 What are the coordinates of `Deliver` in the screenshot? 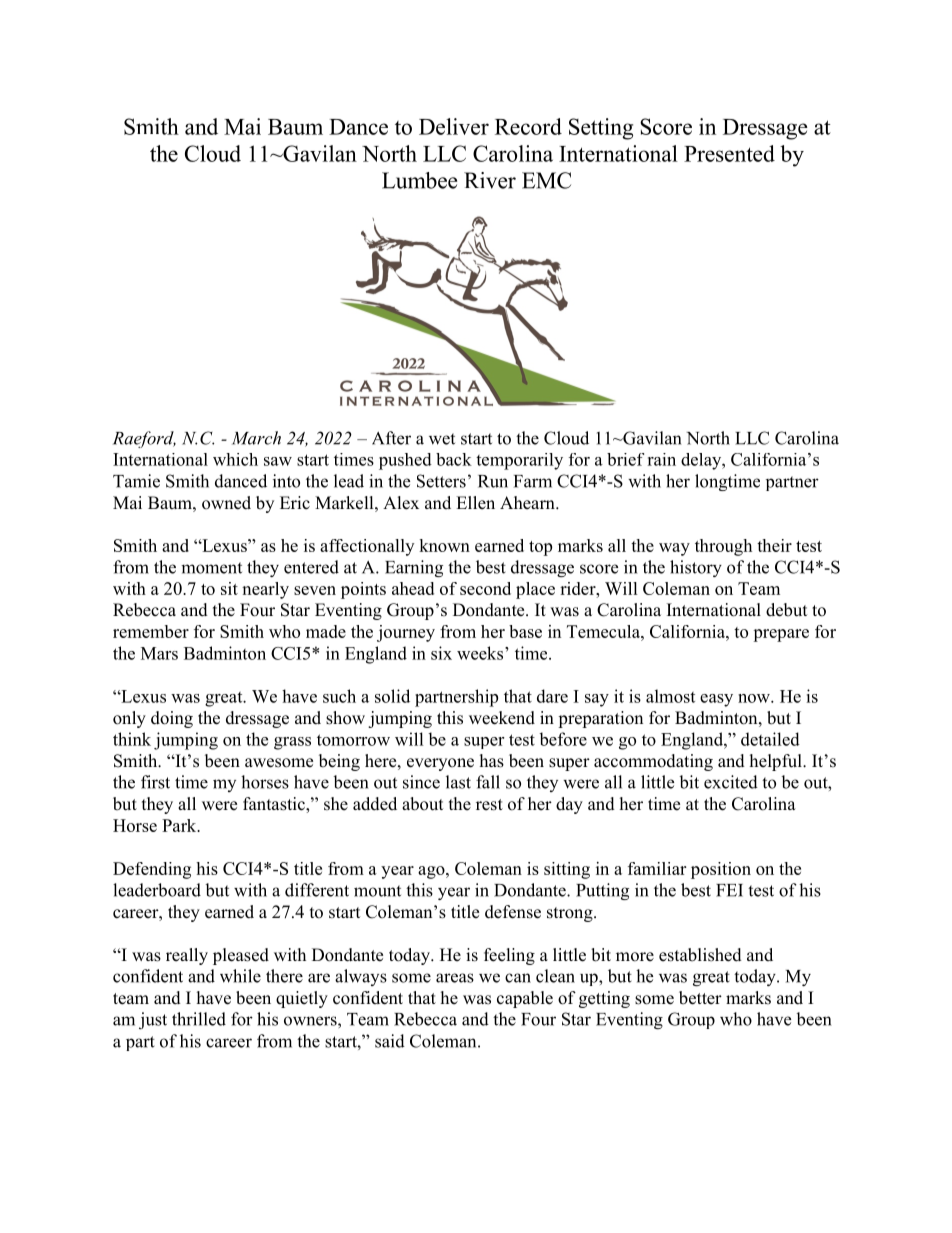 It's located at (454, 126).
